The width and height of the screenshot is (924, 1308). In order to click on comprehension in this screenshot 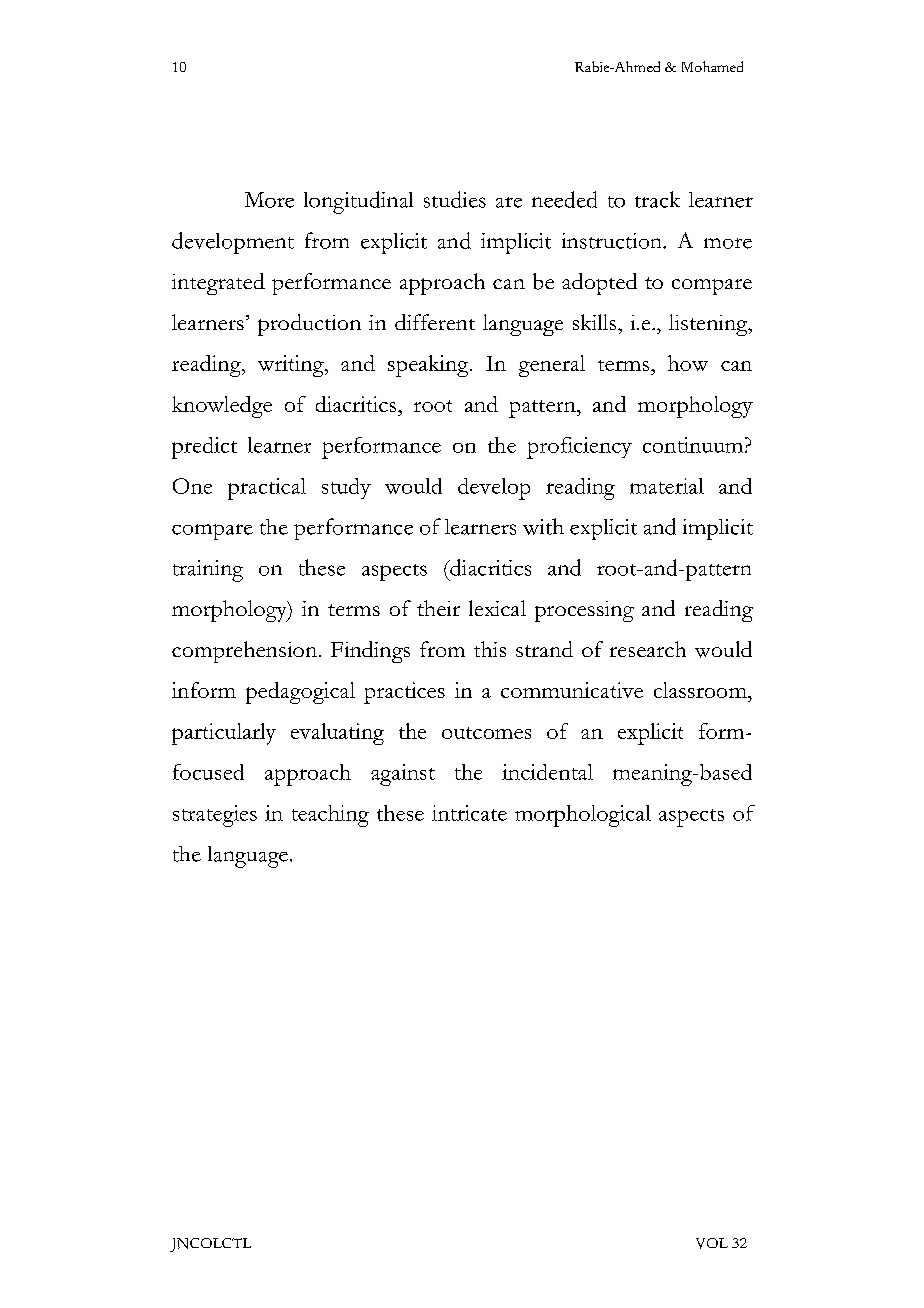, I will do `click(246, 652)`.
